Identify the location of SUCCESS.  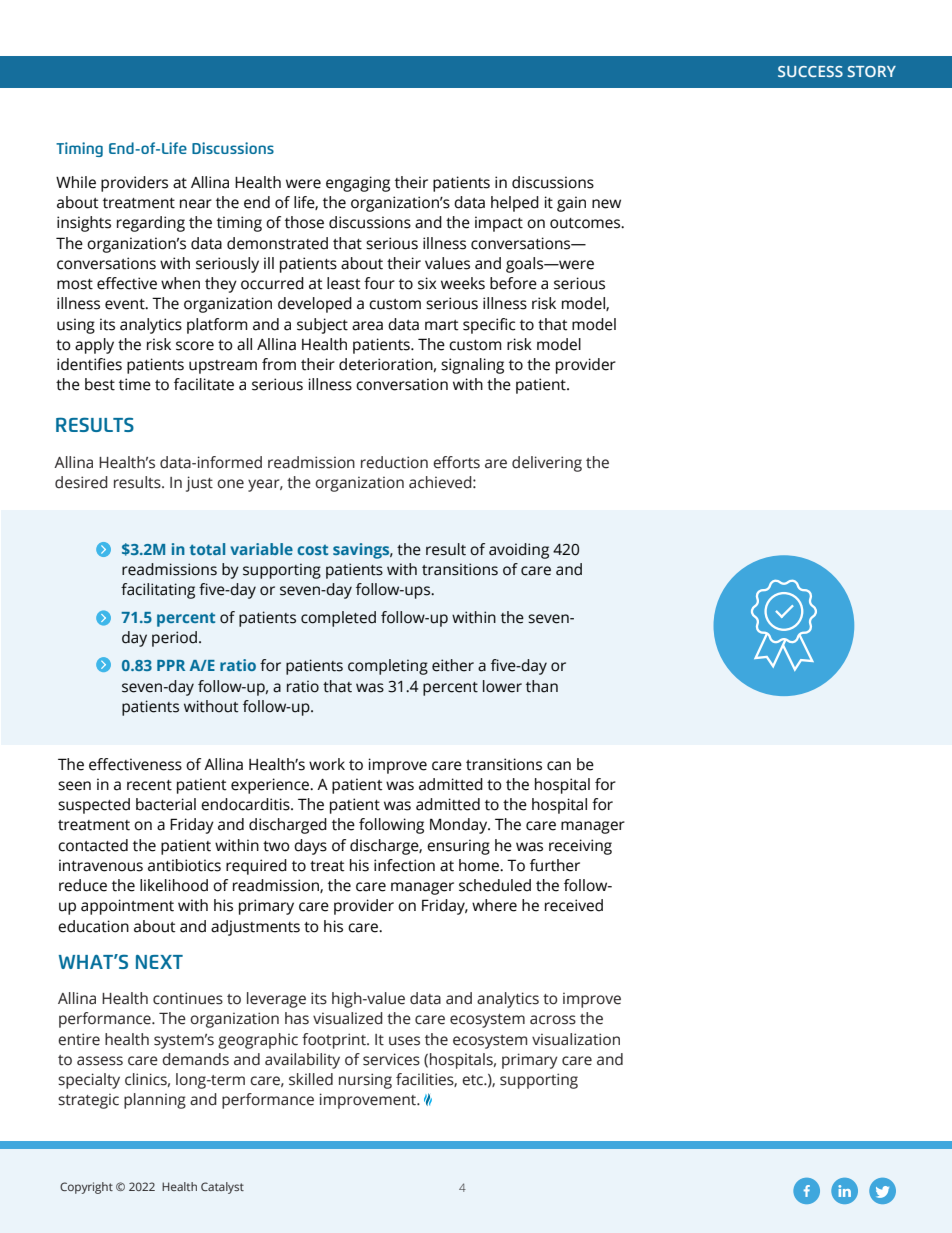
(810, 71).
